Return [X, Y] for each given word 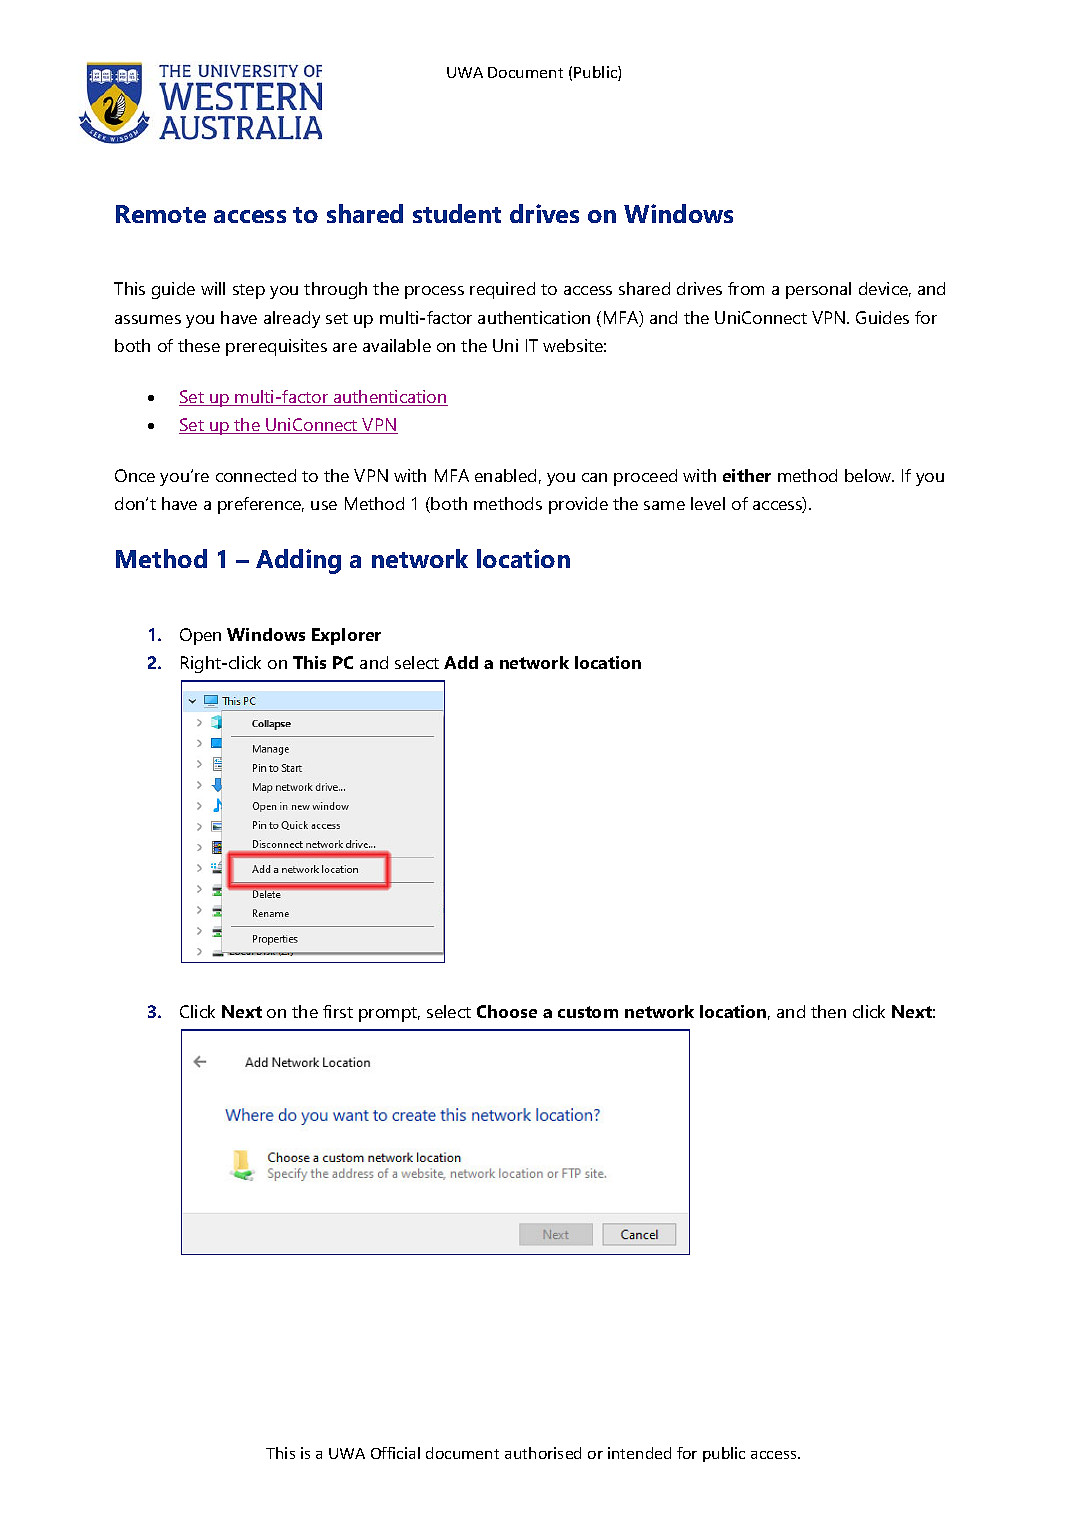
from [746, 288]
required [502, 290]
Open [200, 636]
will [213, 288]
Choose [507, 1011]
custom [588, 1012]
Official [395, 1453]
